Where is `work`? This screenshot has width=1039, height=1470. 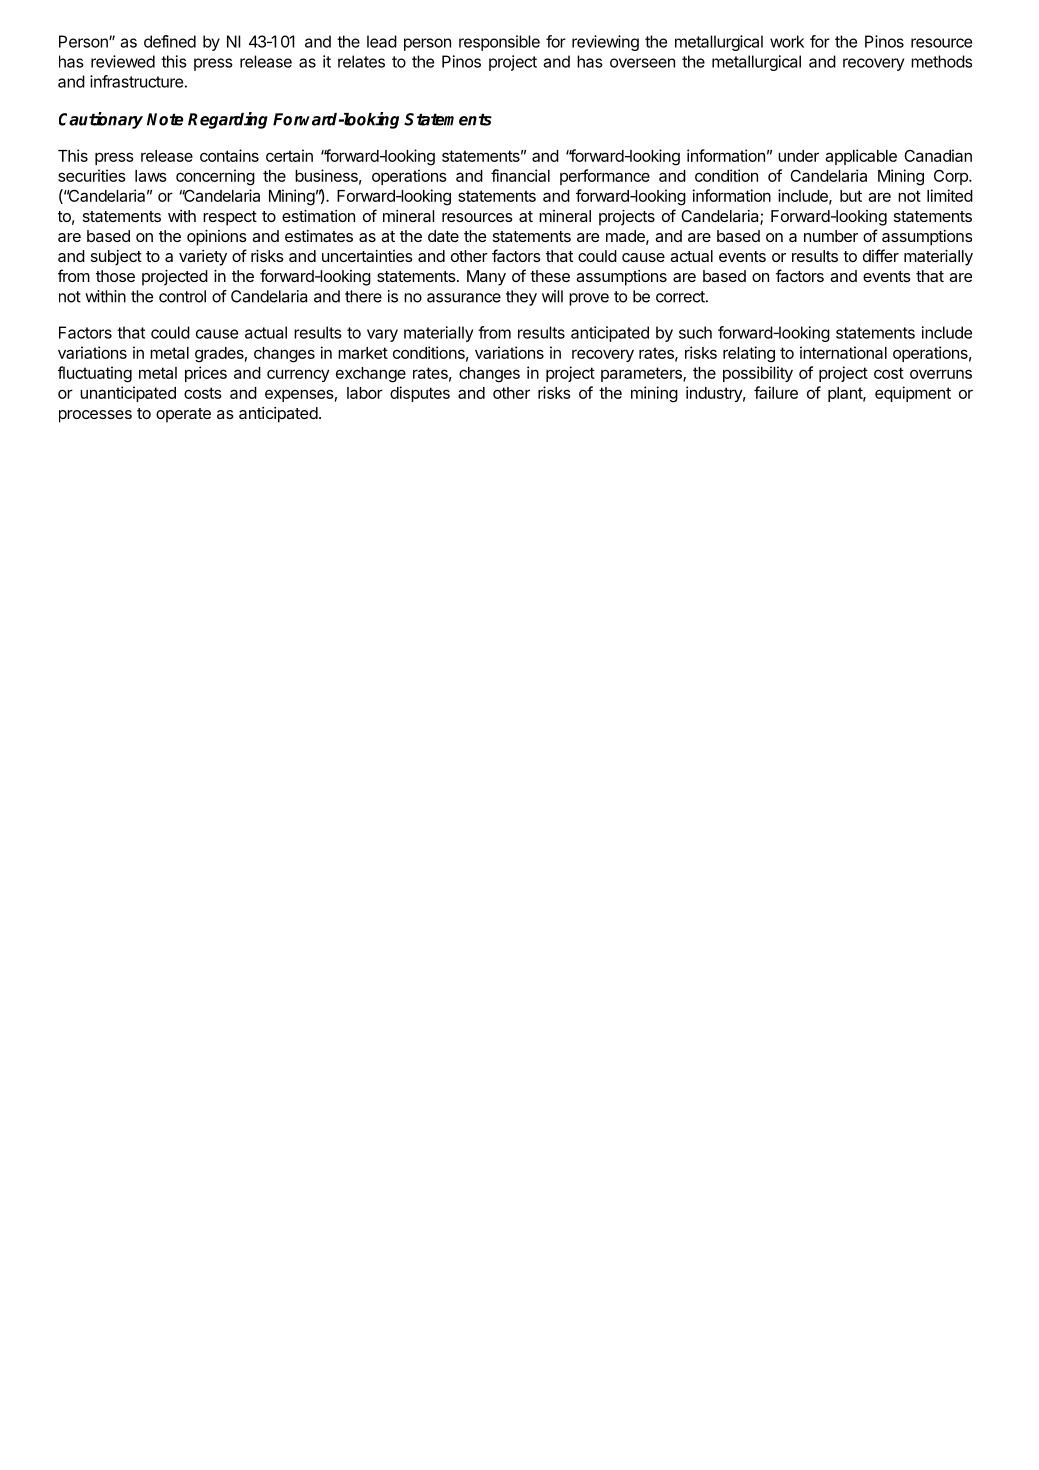 work is located at coordinates (787, 41).
